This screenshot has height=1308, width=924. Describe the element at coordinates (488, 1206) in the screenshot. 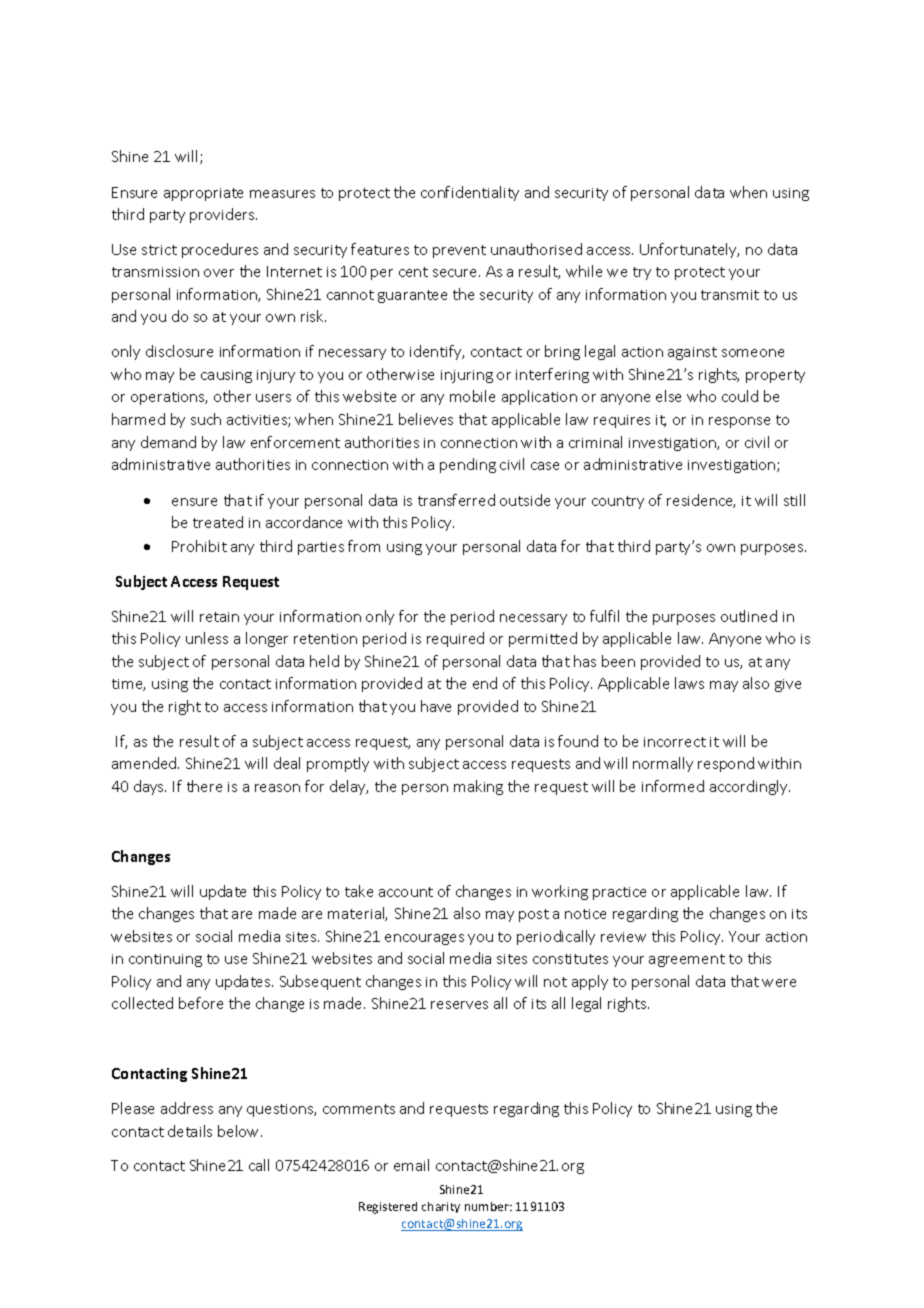

I see `number` at that location.
